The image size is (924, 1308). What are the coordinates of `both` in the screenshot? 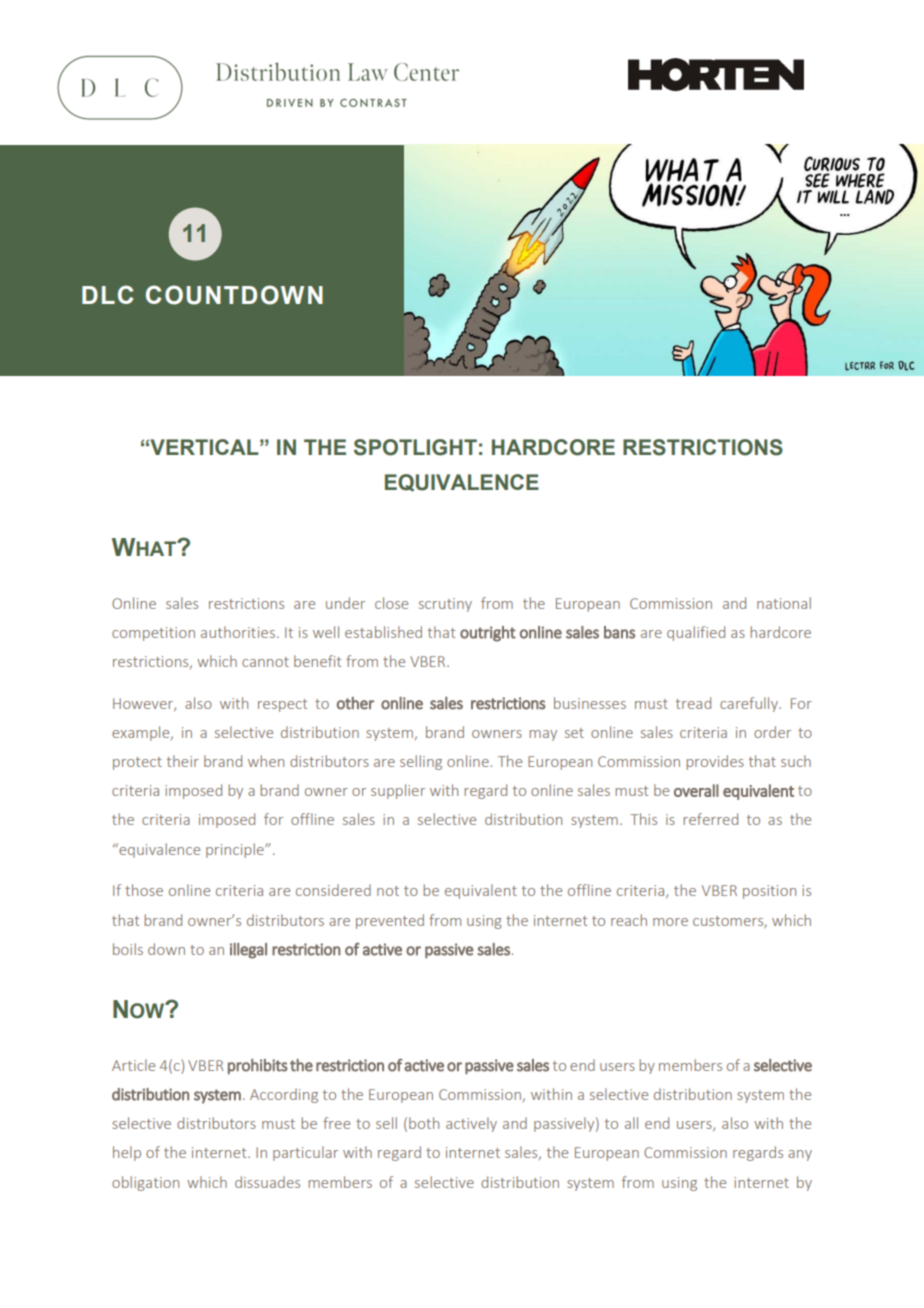 It's located at (424, 1123).
